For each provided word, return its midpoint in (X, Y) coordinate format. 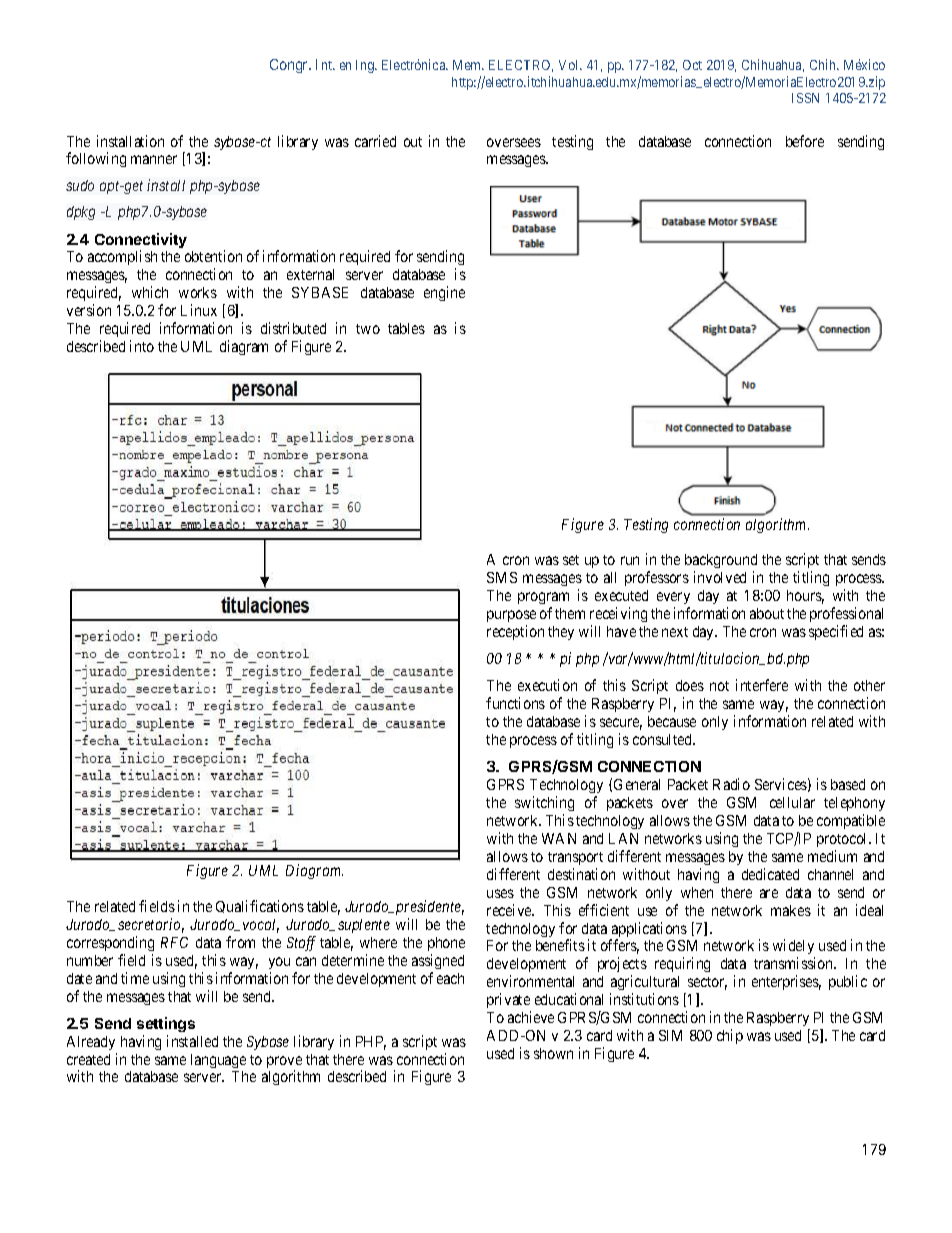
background (721, 563)
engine (444, 293)
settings (166, 1024)
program (543, 598)
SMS (502, 577)
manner (154, 159)
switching (544, 803)
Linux (199, 310)
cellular (792, 802)
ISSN (805, 98)
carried (375, 141)
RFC (174, 942)
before (805, 141)
